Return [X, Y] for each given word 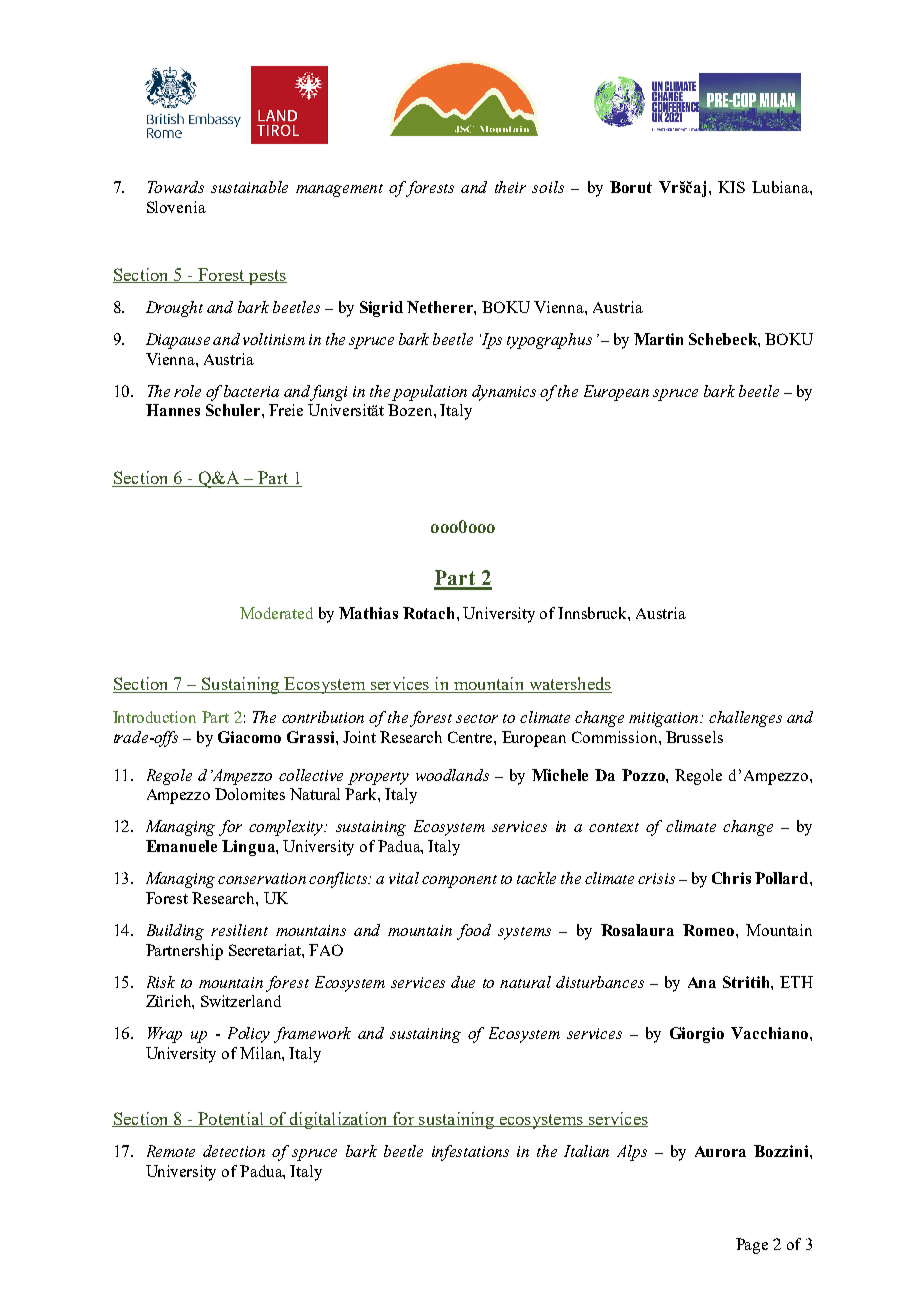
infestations [470, 1153]
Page [752, 1246]
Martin [658, 339]
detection [234, 1151]
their [510, 187]
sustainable [249, 187]
